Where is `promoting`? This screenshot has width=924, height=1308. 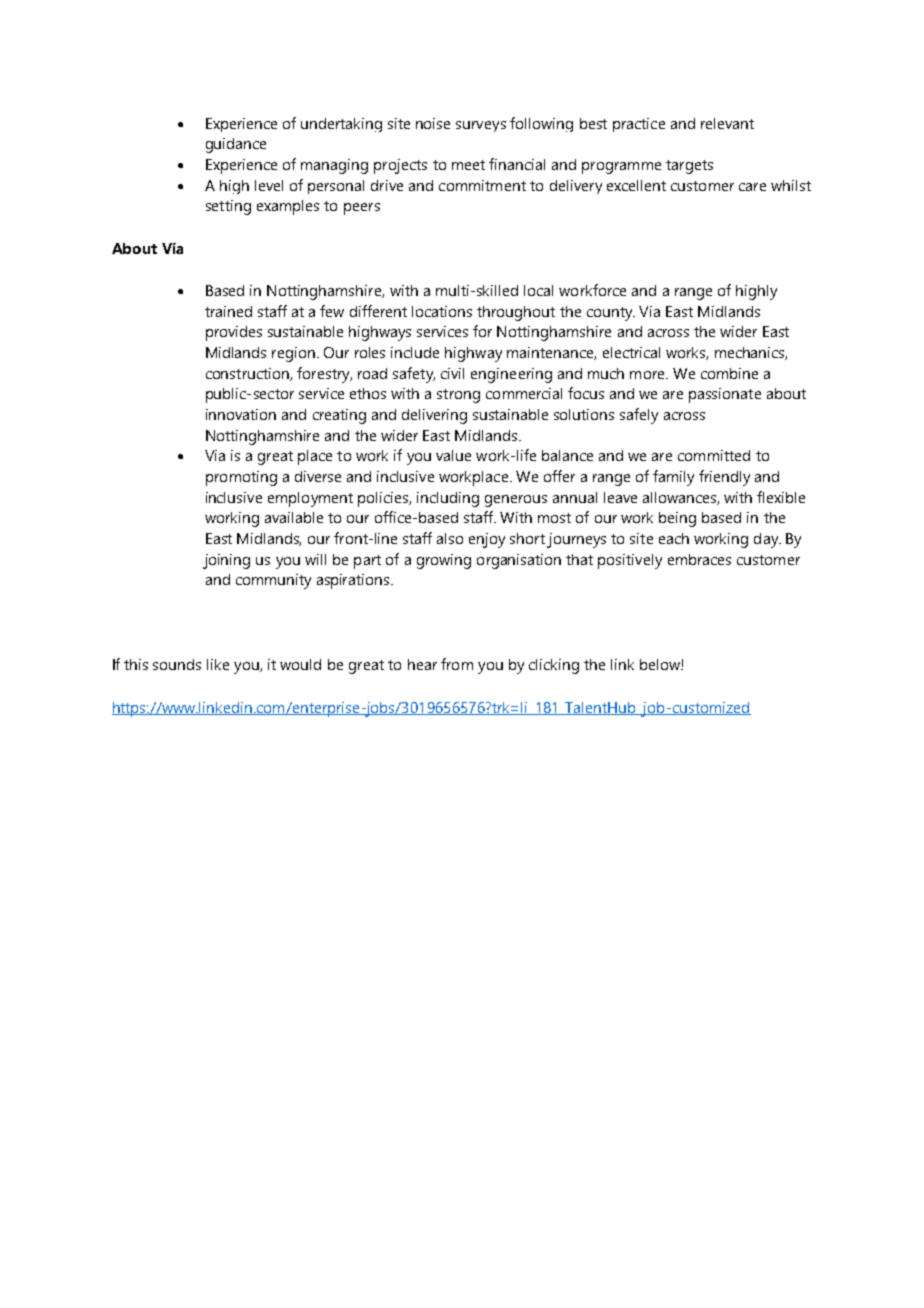
promoting is located at coordinates (241, 478).
